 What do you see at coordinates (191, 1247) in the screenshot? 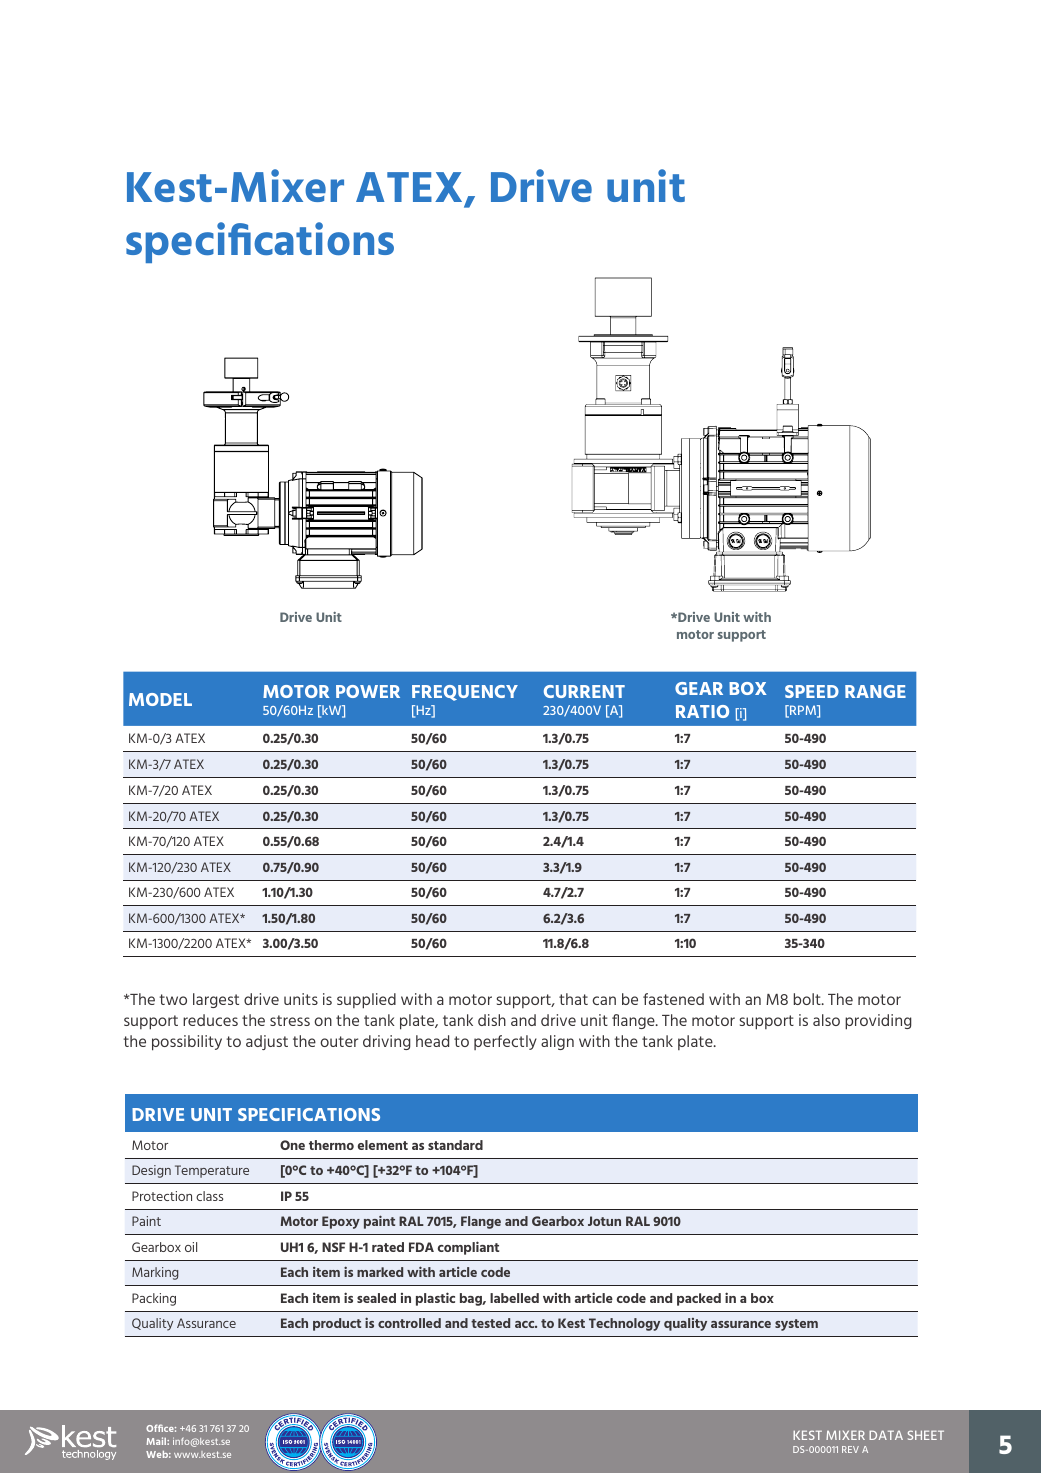
I see `oil` at bounding box center [191, 1247].
